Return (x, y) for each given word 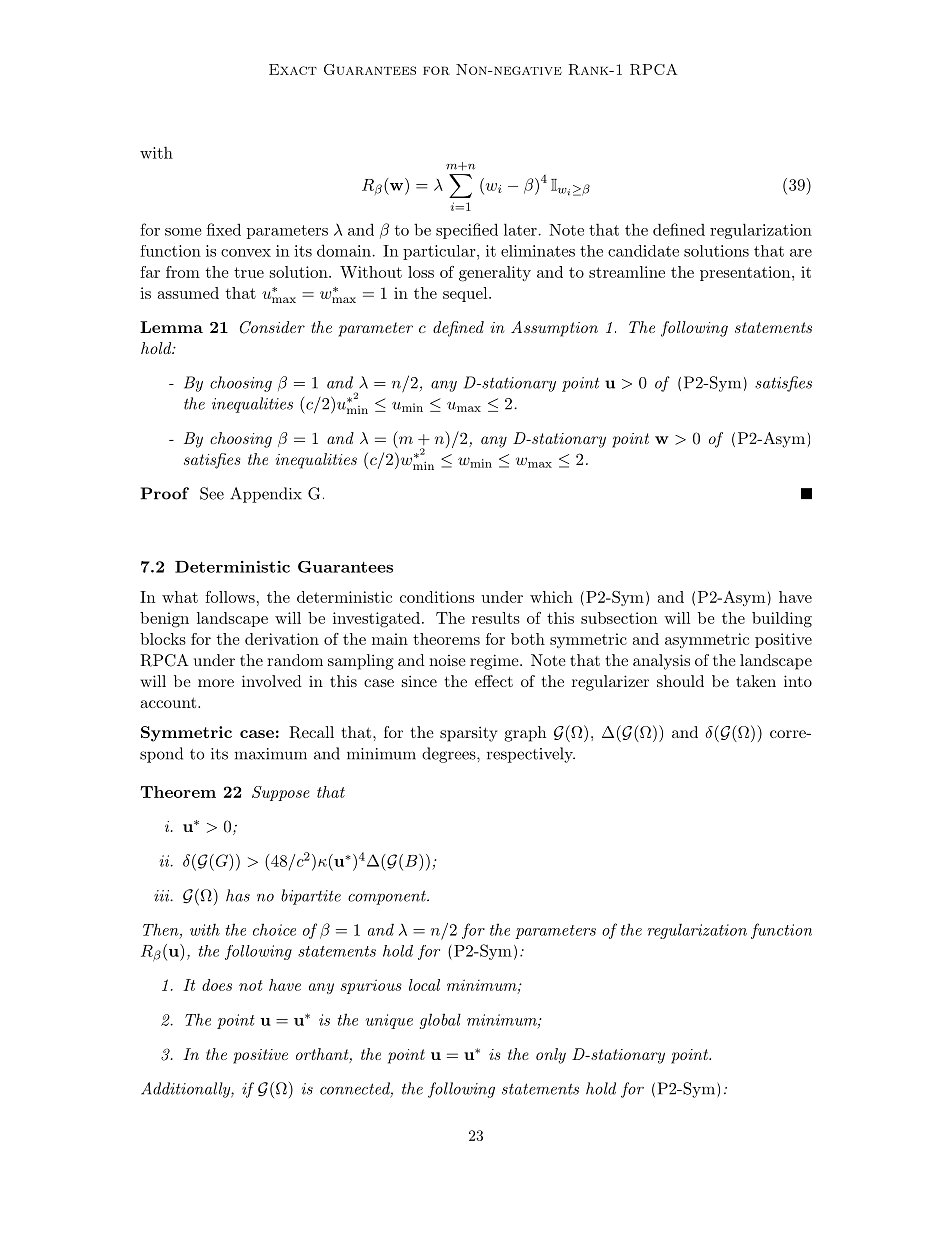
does (217, 985)
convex (246, 253)
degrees (450, 755)
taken (756, 681)
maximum (270, 754)
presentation (745, 273)
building (782, 620)
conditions (437, 597)
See (212, 493)
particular (439, 252)
